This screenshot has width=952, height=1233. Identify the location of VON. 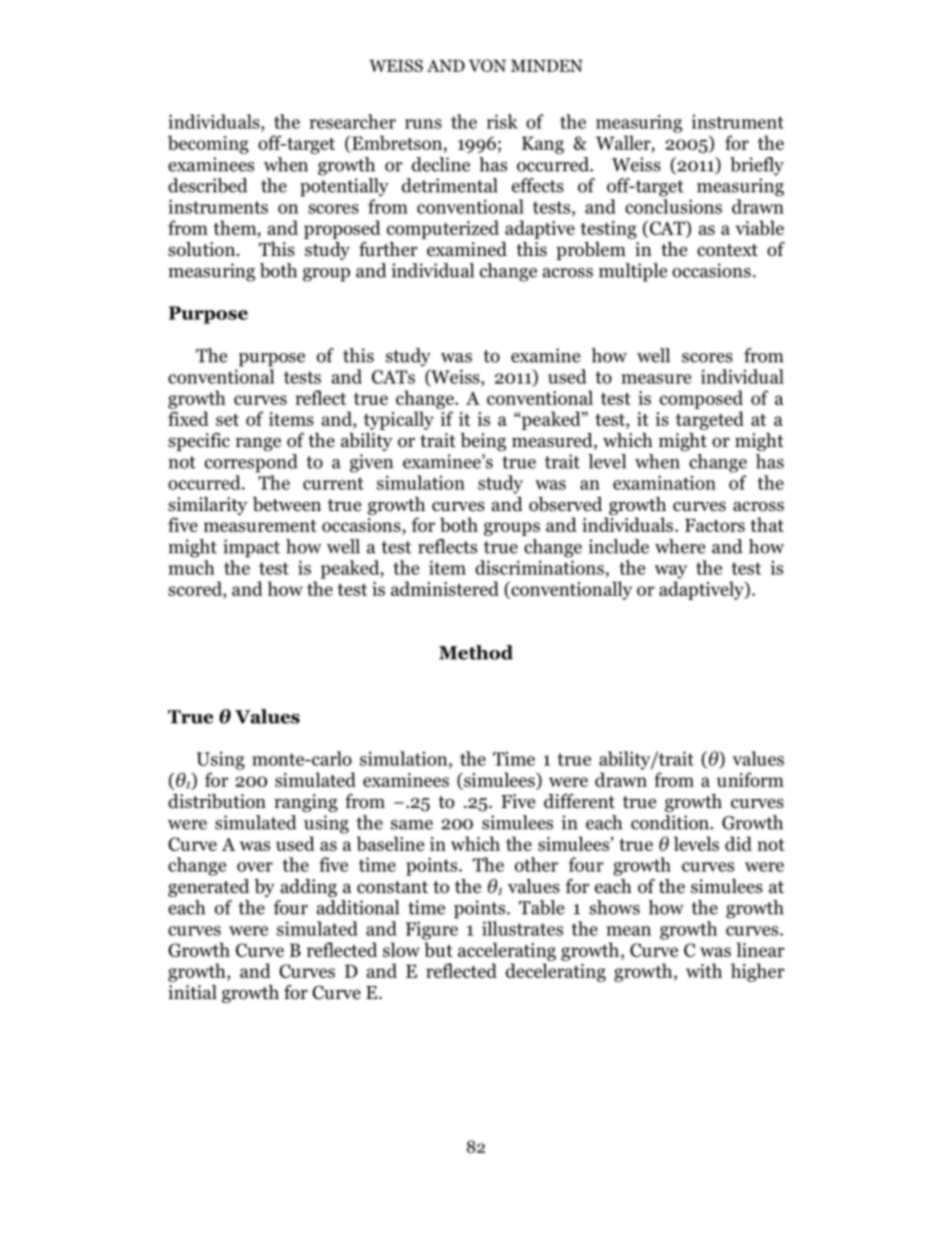
(487, 65).
